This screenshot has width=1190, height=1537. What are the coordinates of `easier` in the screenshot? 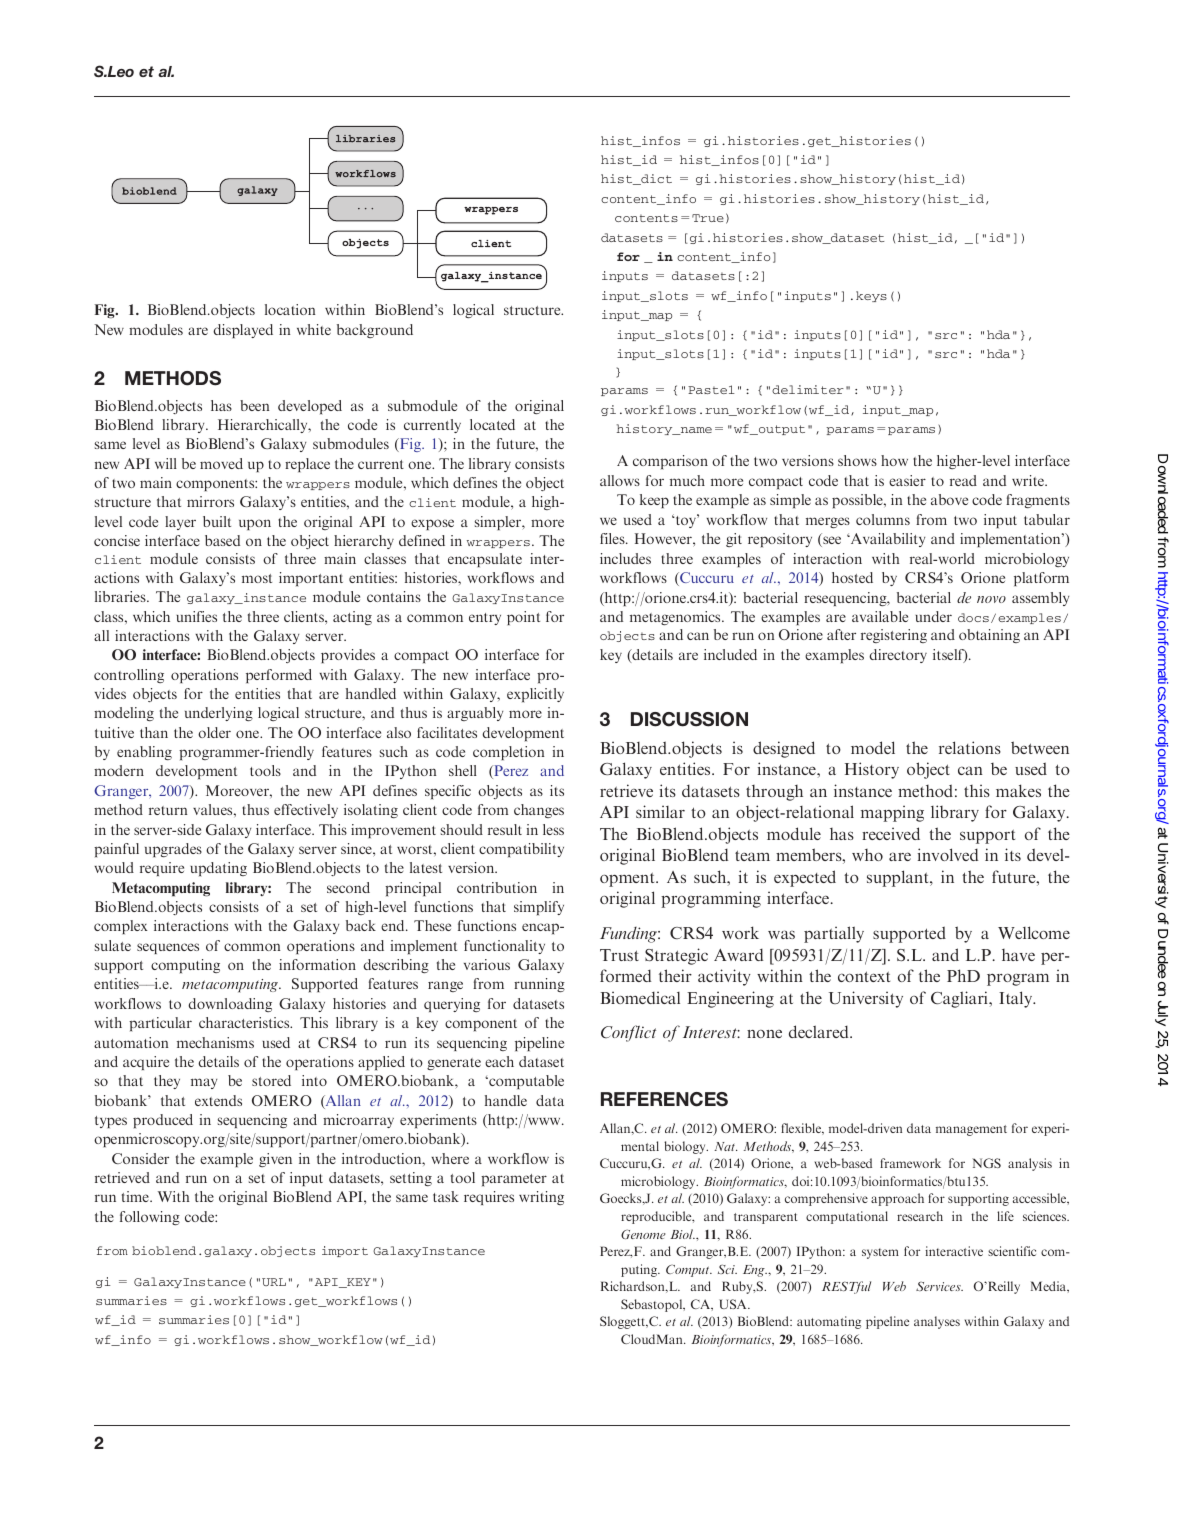 It's located at (907, 480).
